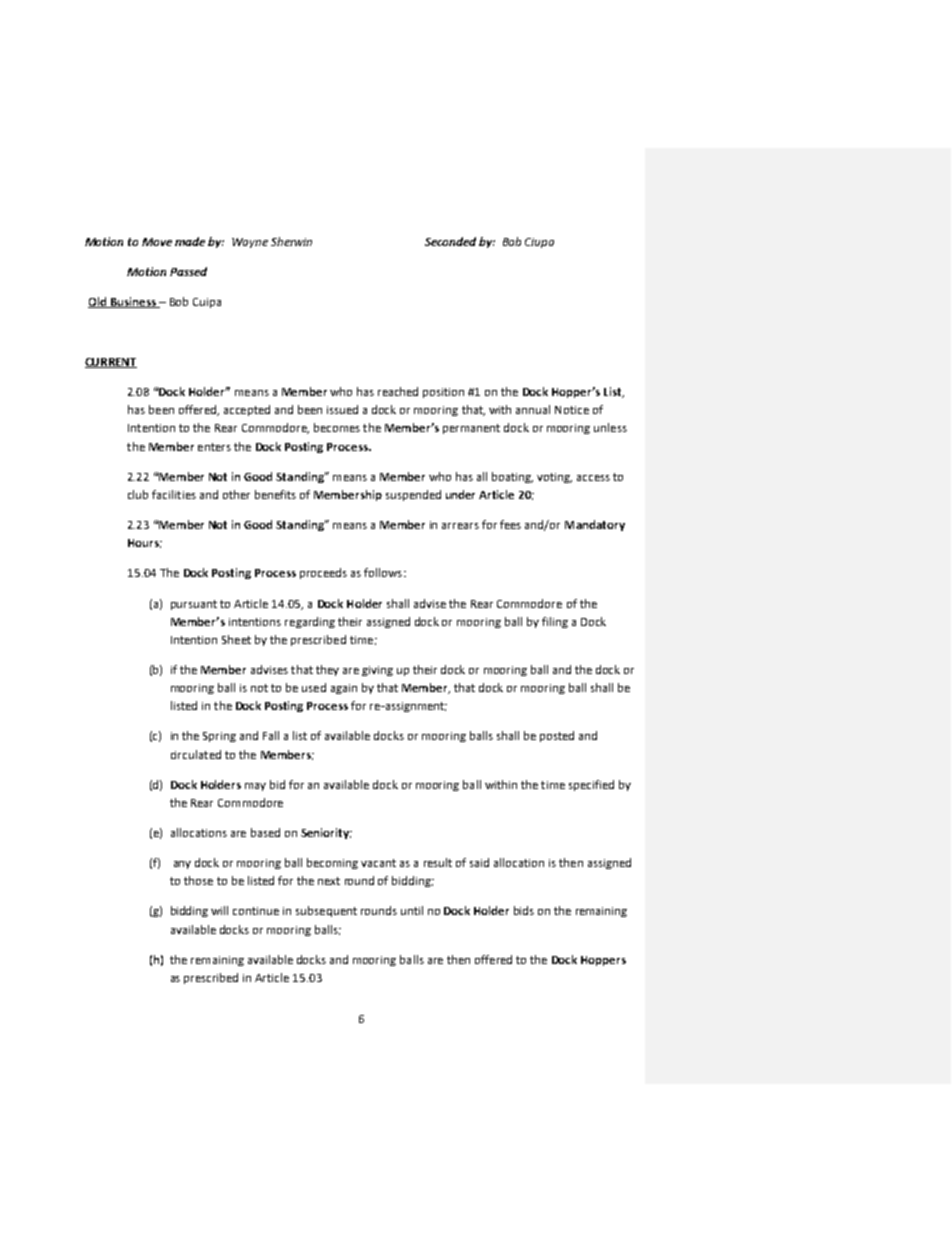 This screenshot has height=1233, width=952. Describe the element at coordinates (198, 880) in the screenshot. I see `those` at that location.
